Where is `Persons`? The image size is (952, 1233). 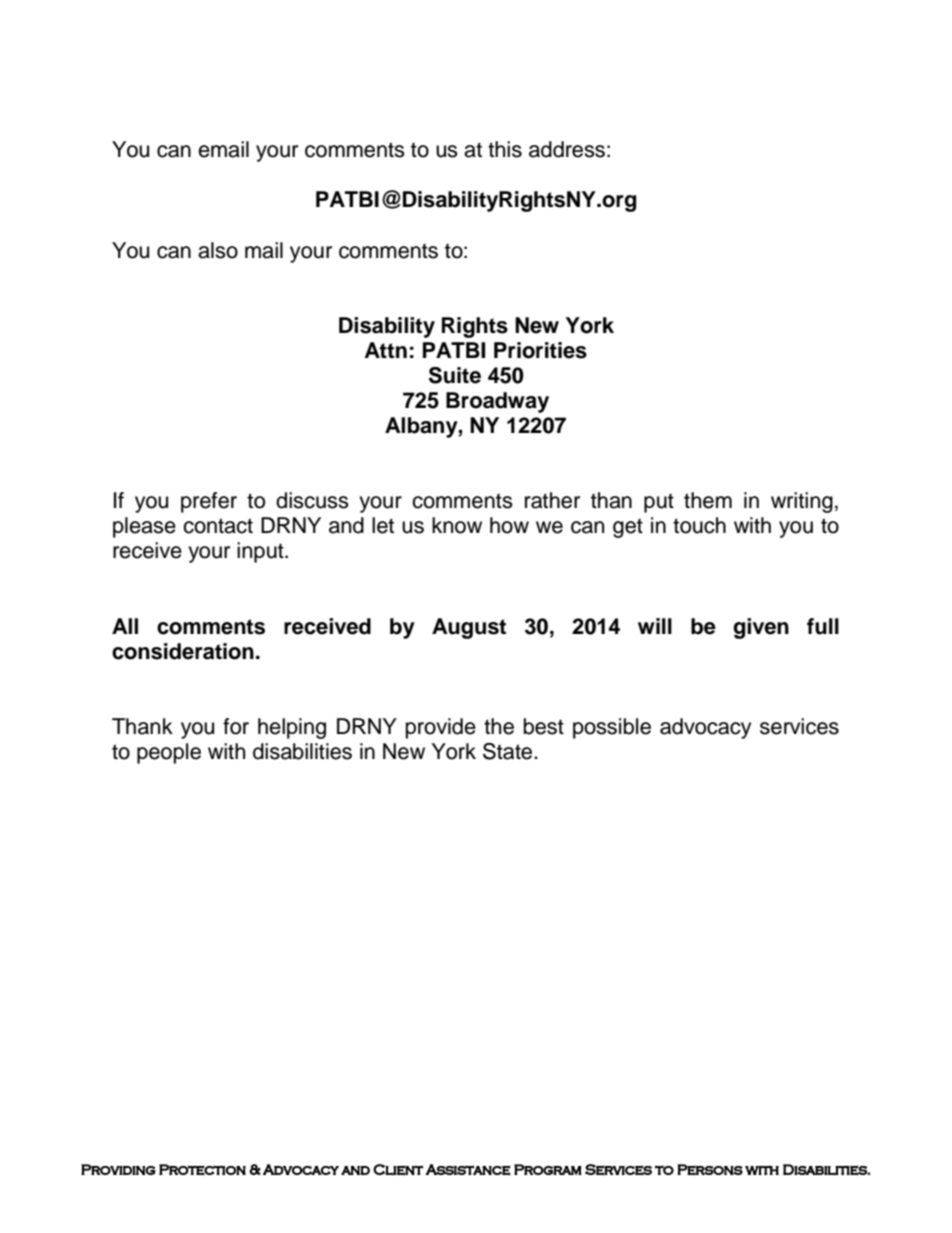 Persons is located at coordinates (710, 1169).
